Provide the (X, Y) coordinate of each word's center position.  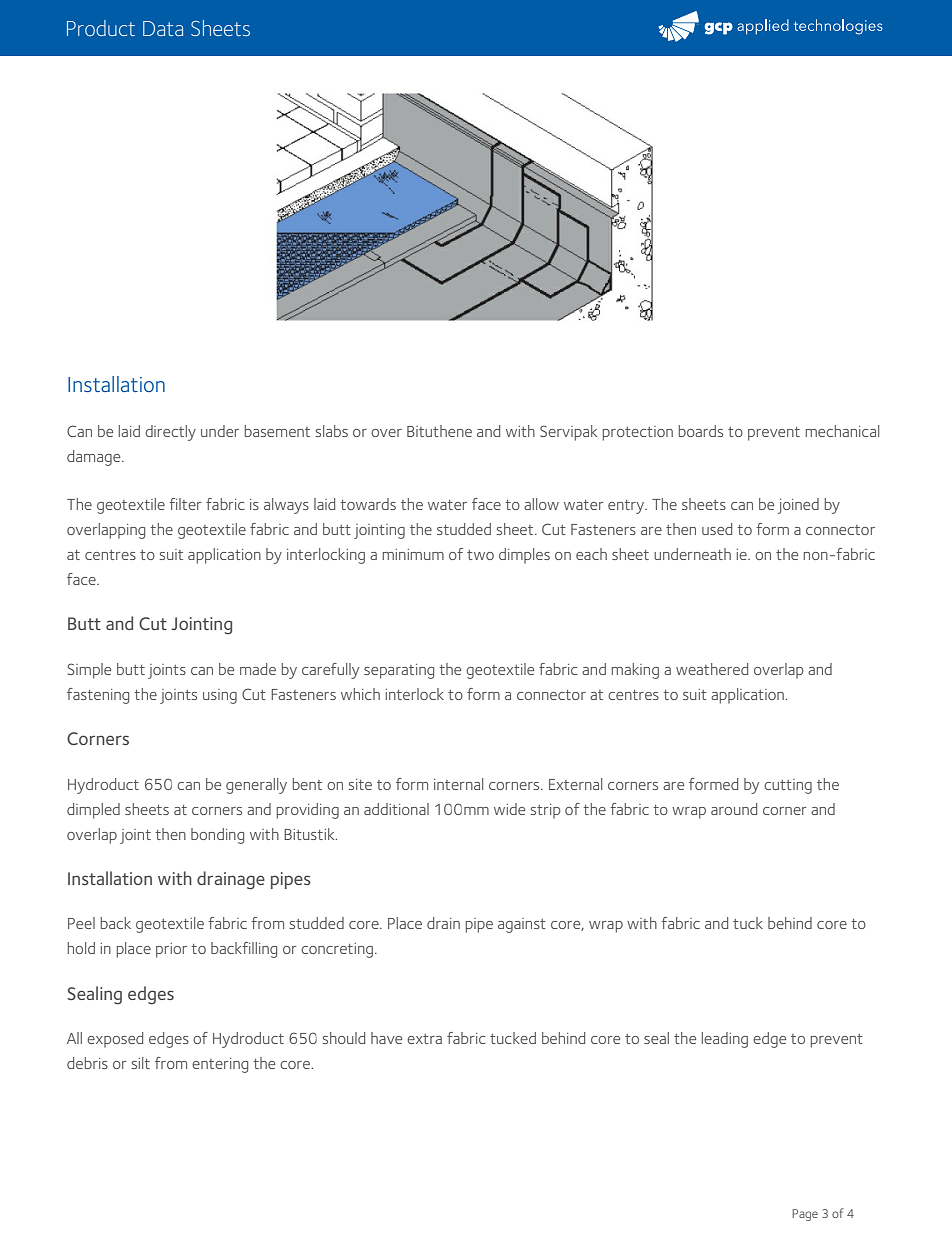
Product (101, 28)
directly (170, 433)
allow (541, 504)
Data (163, 28)
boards (701, 431)
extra (424, 1039)
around (734, 809)
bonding (217, 836)
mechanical (842, 431)
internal (458, 784)
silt (141, 1063)
